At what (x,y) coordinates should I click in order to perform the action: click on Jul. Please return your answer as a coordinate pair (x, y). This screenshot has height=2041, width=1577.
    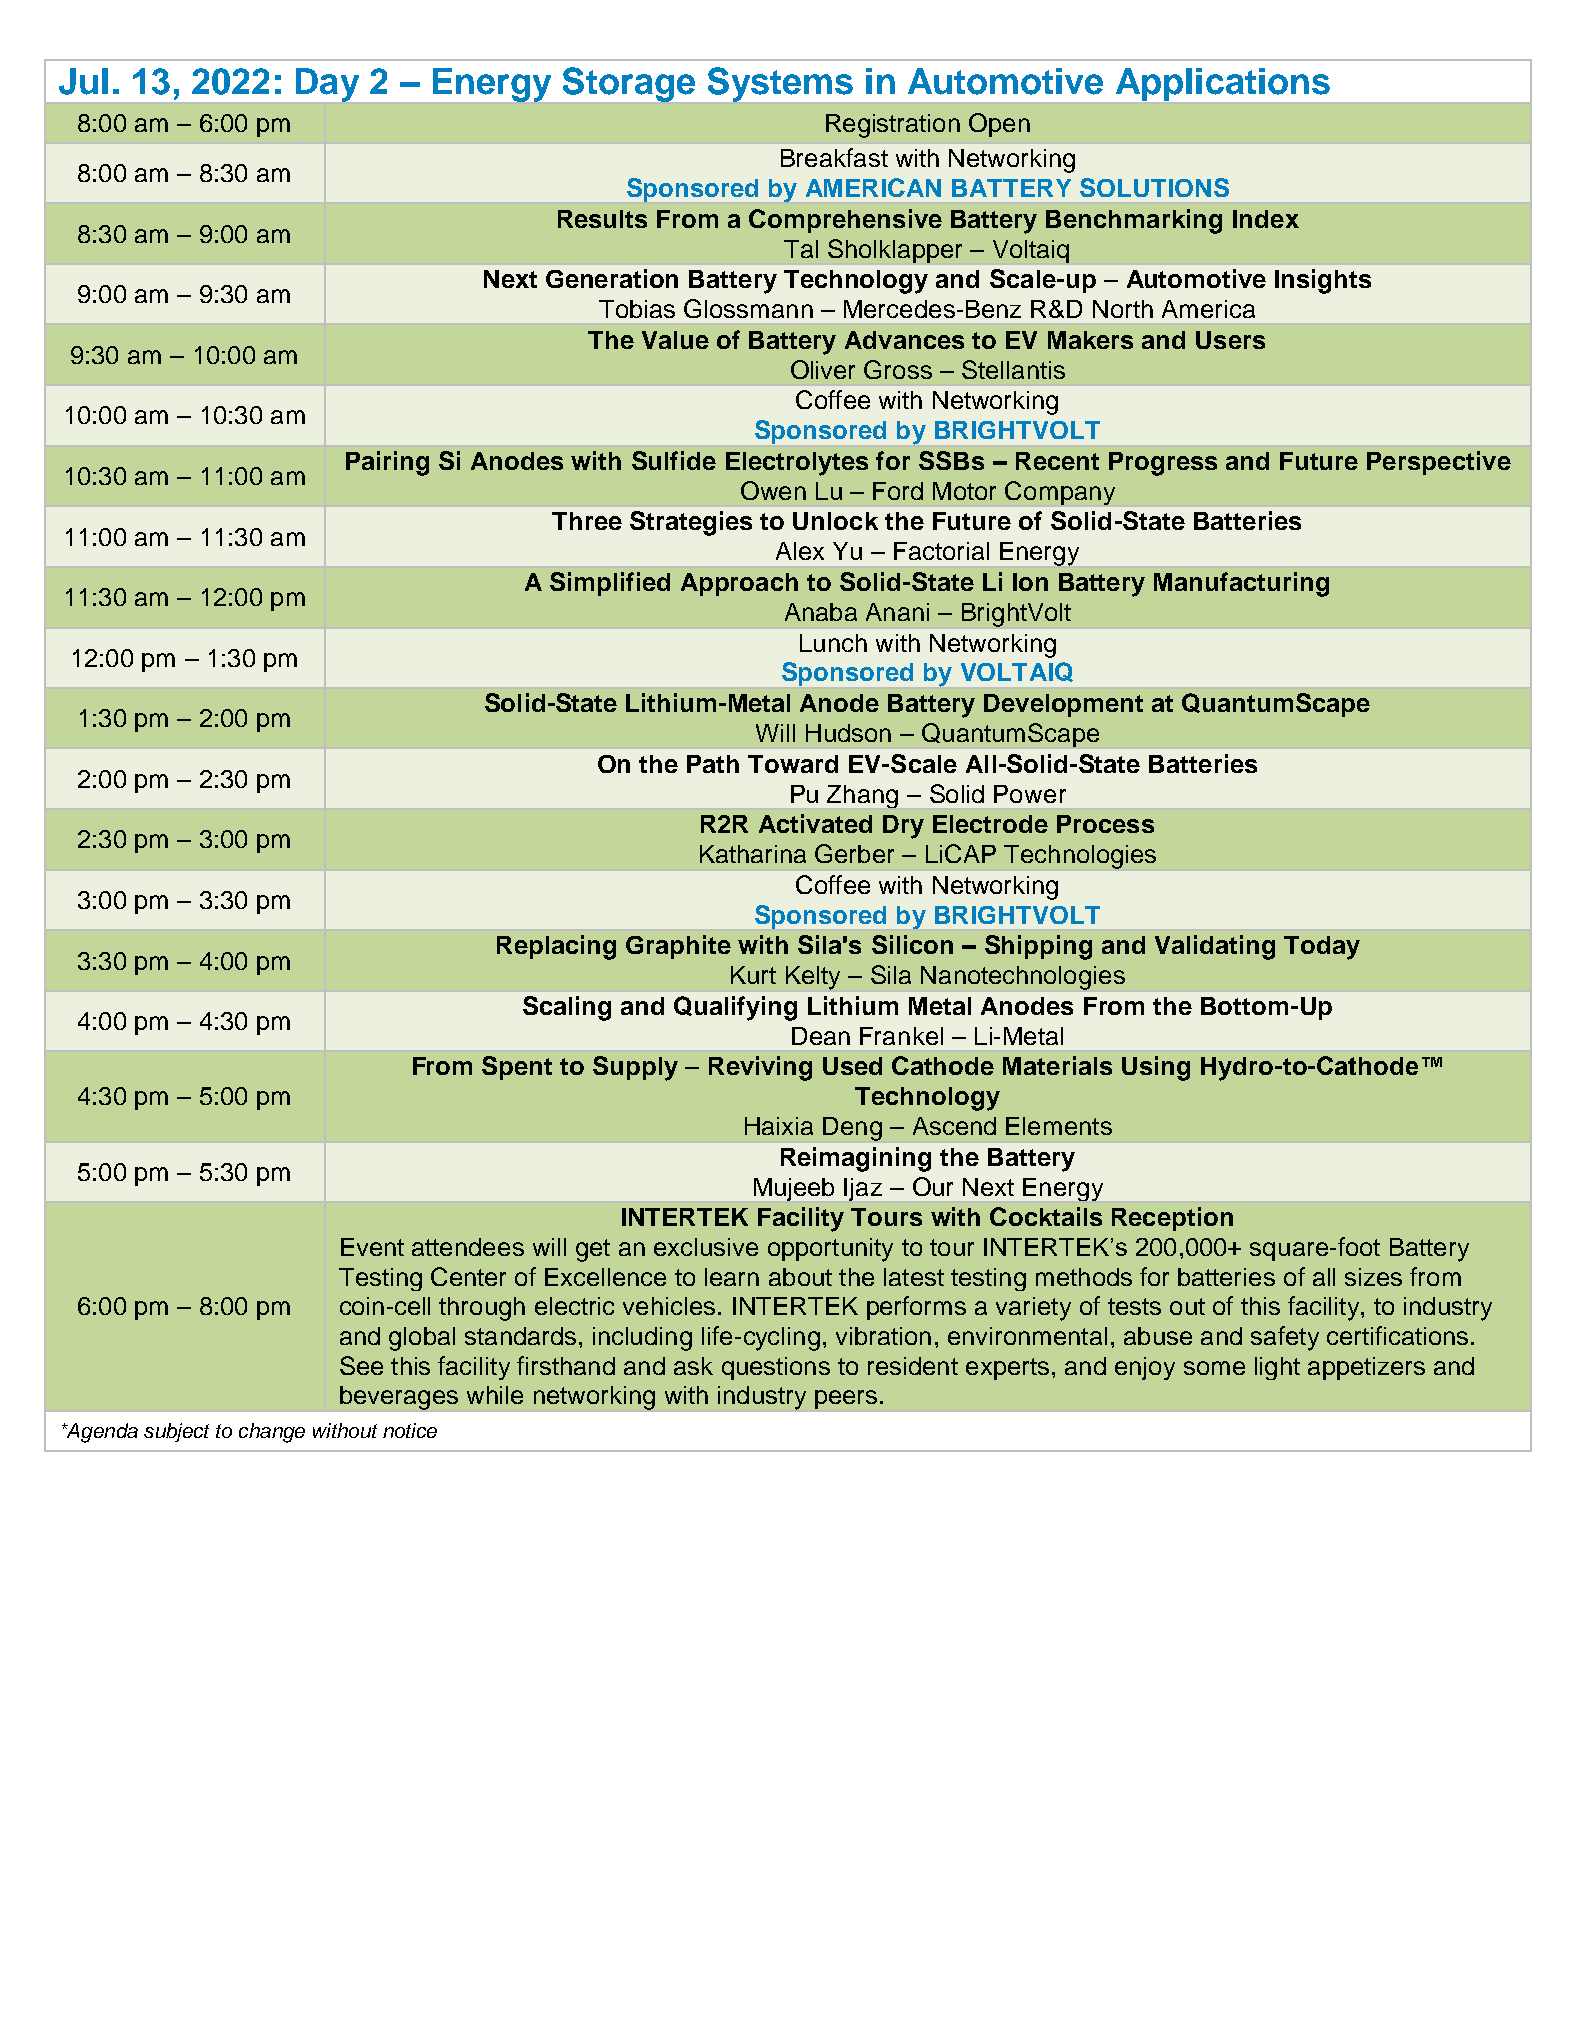
    Looking at the image, I should click on (83, 81).
